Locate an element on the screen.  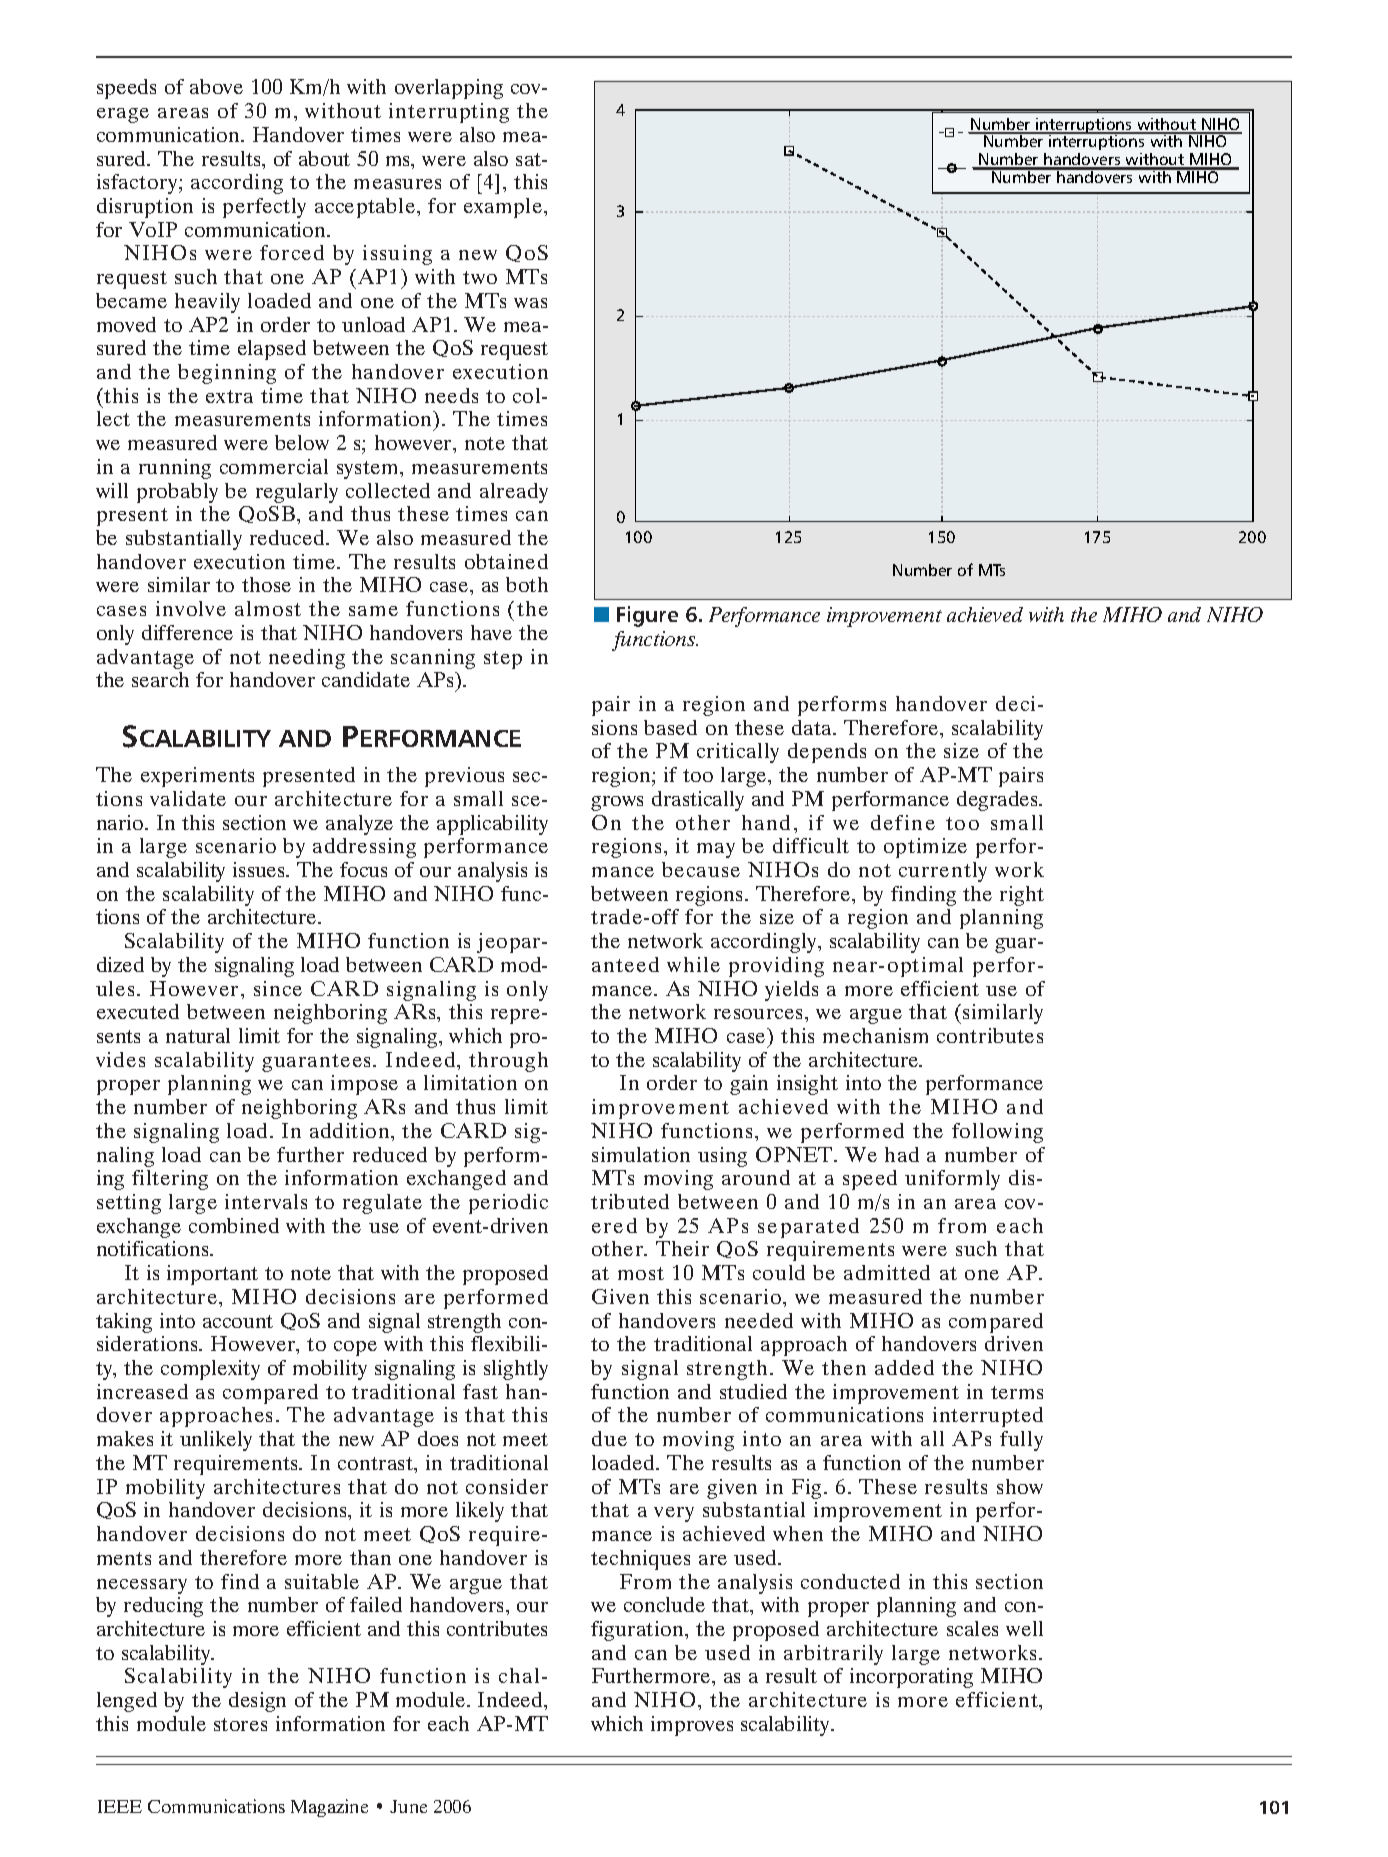
through is located at coordinates (508, 1062).
